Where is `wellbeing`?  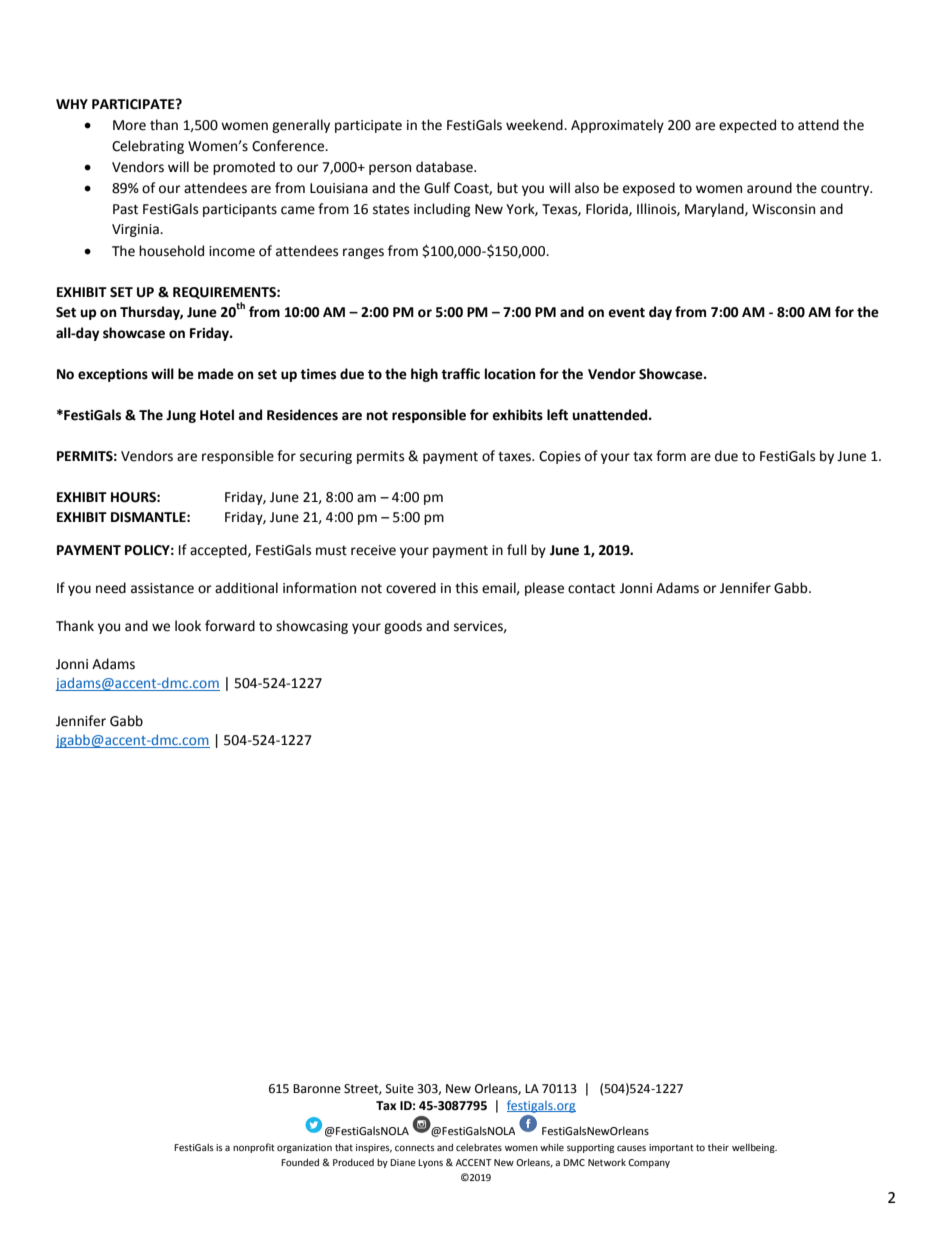
wellbeing is located at coordinates (754, 1148).
